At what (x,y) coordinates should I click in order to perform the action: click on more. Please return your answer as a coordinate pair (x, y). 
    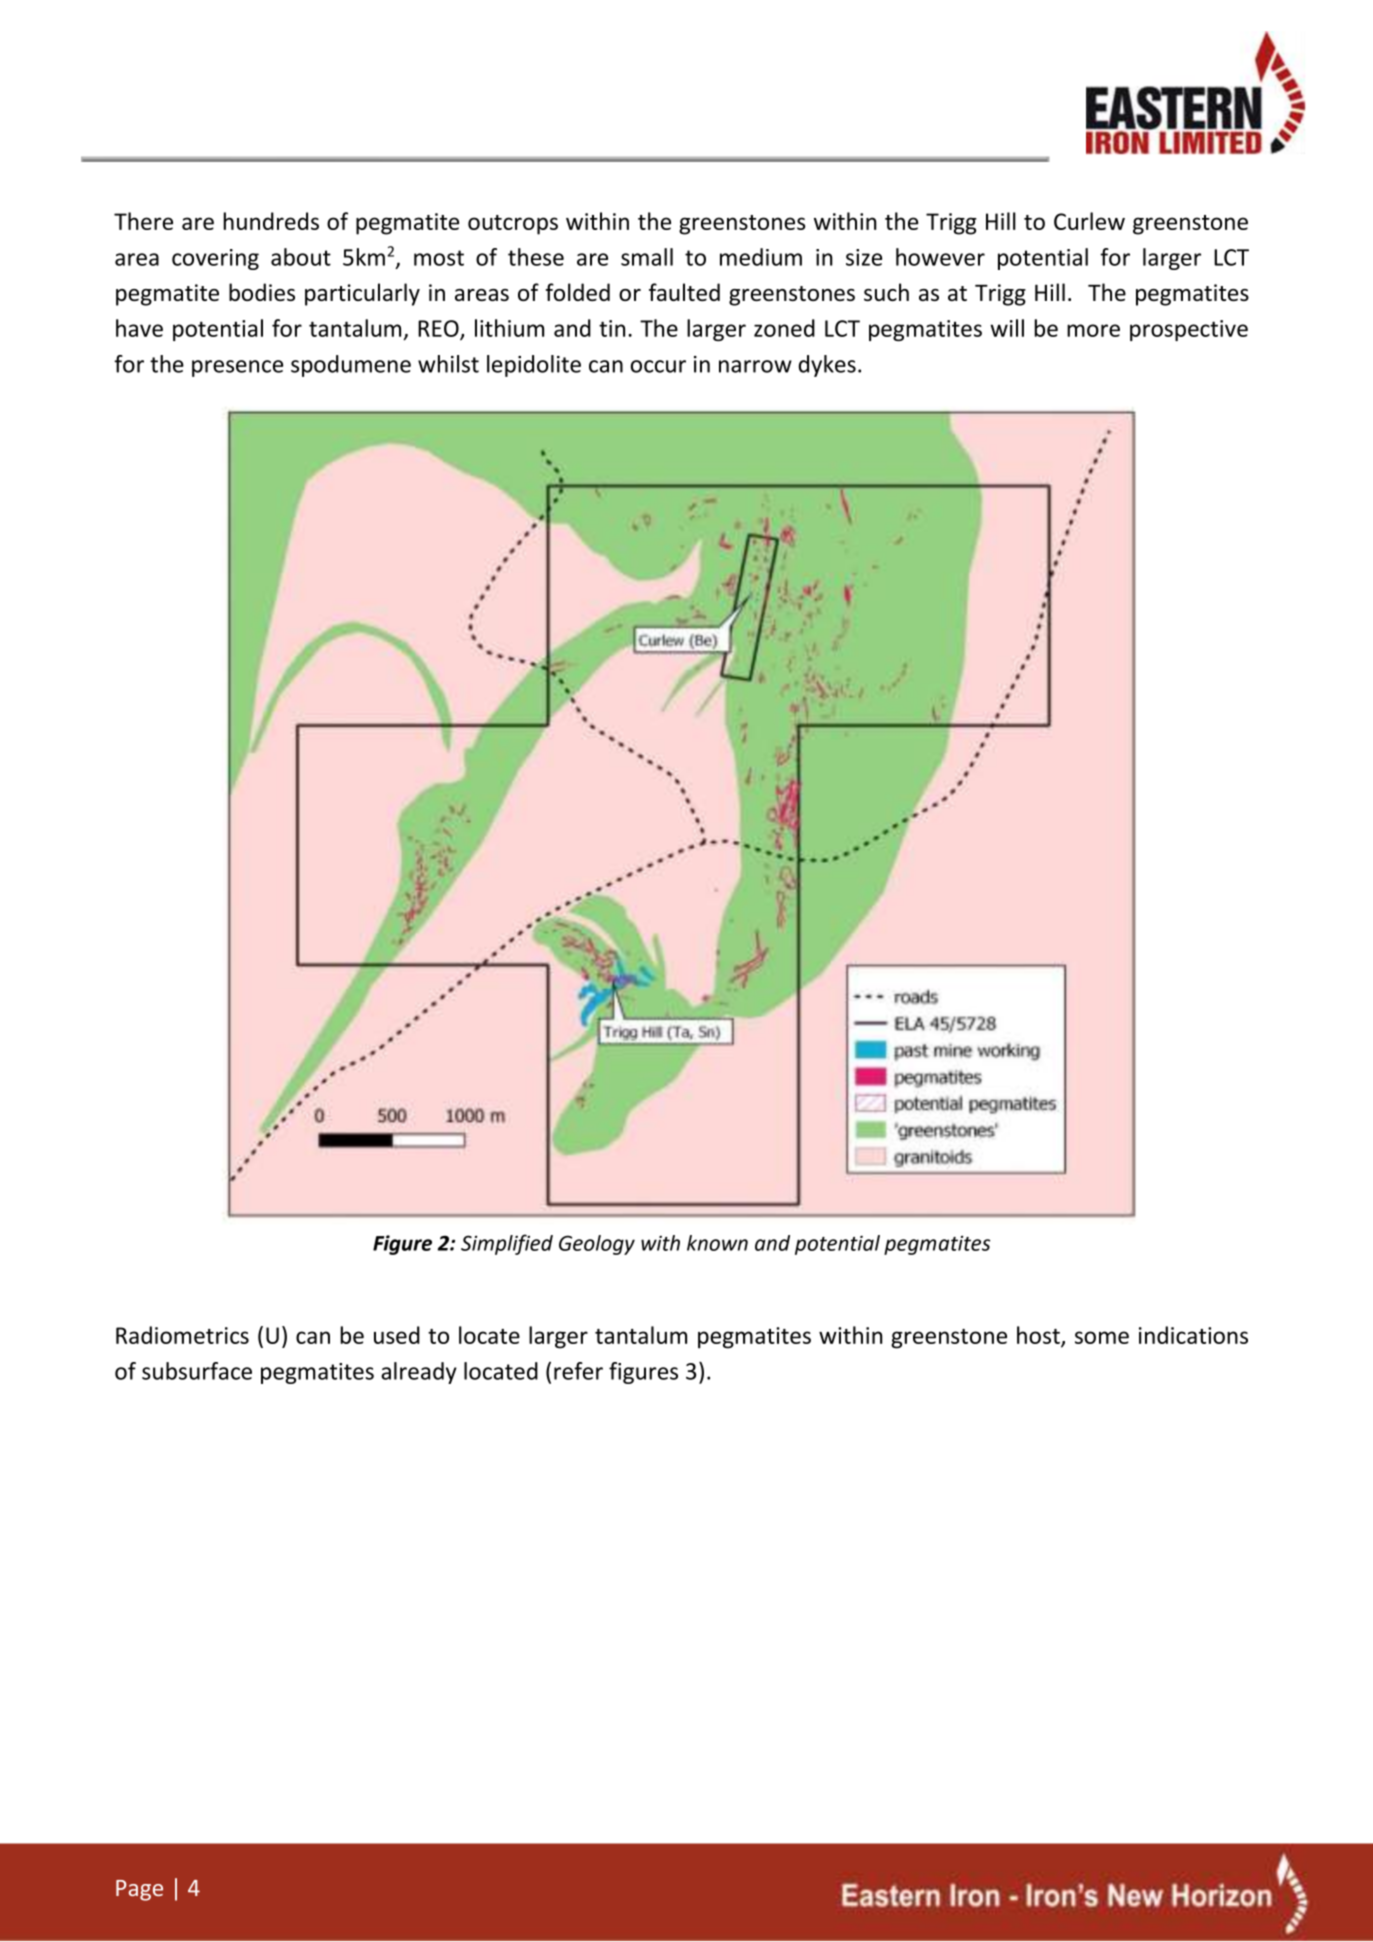
    Looking at the image, I should click on (1093, 330).
